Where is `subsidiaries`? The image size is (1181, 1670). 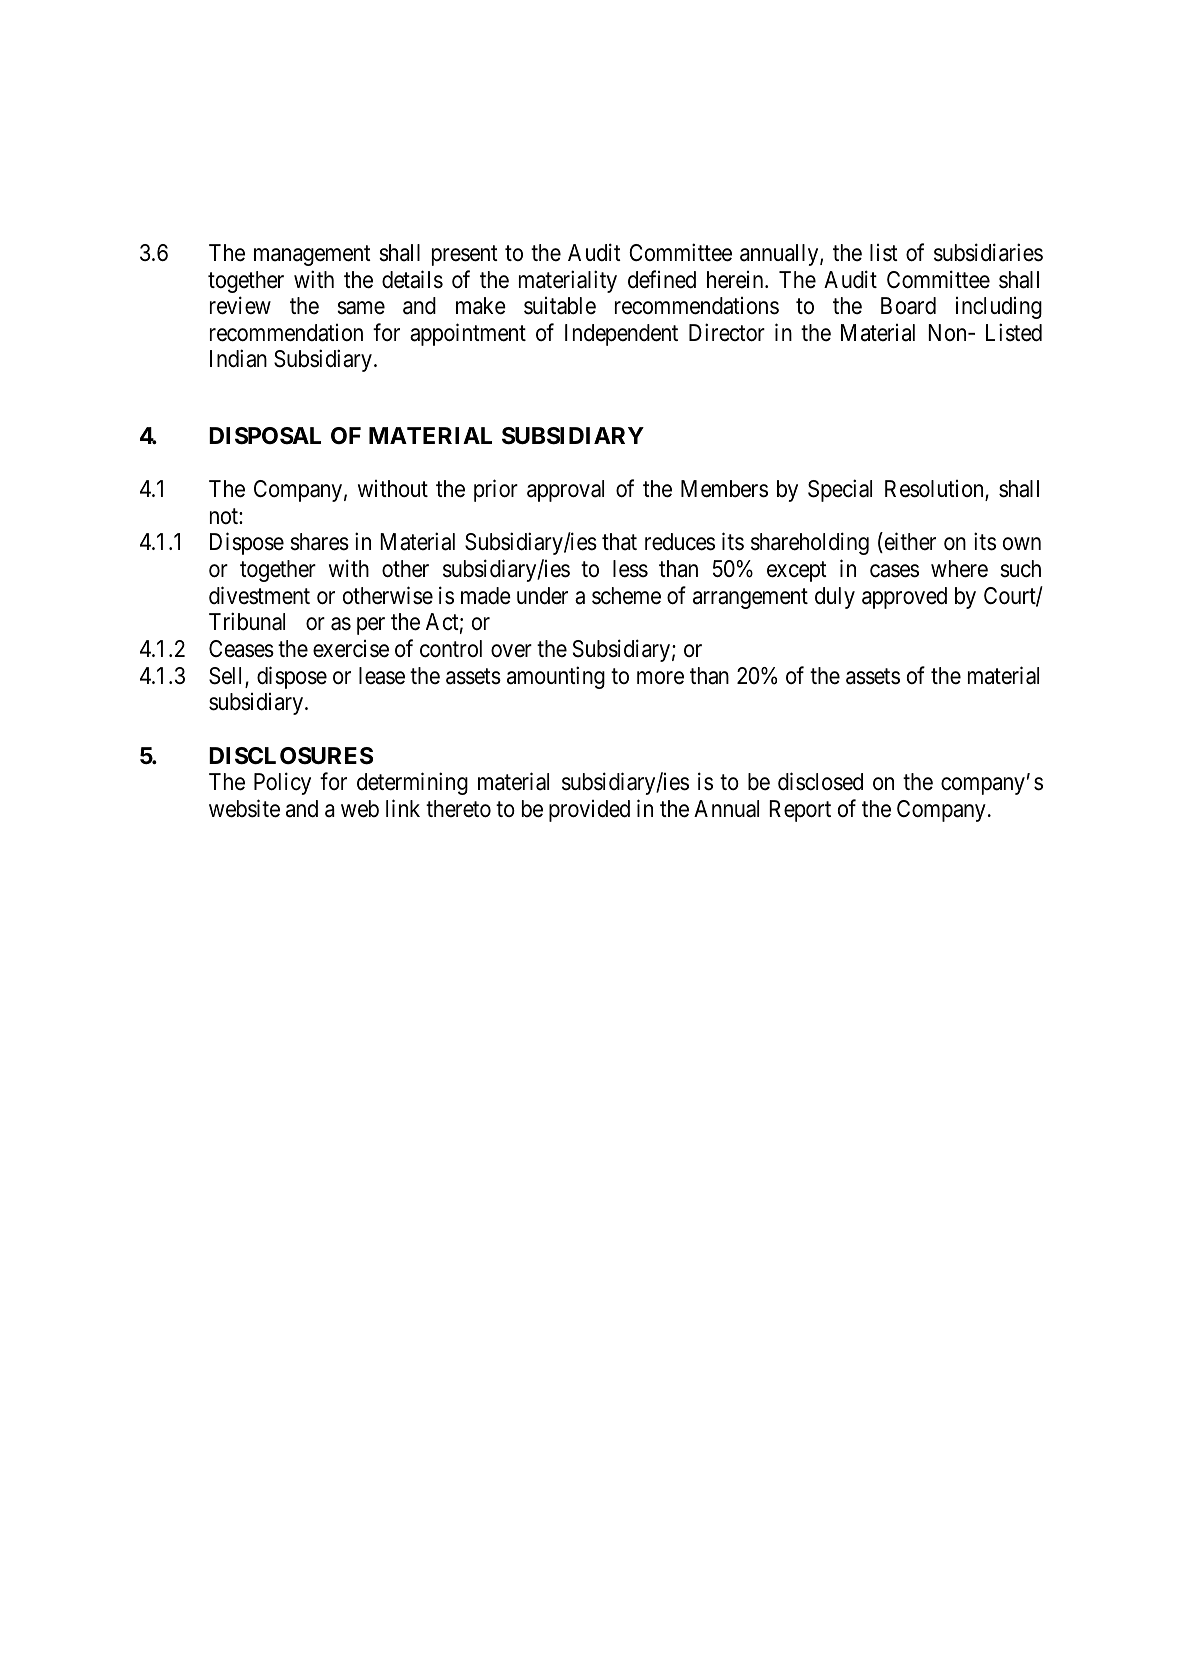 subsidiaries is located at coordinates (988, 252).
